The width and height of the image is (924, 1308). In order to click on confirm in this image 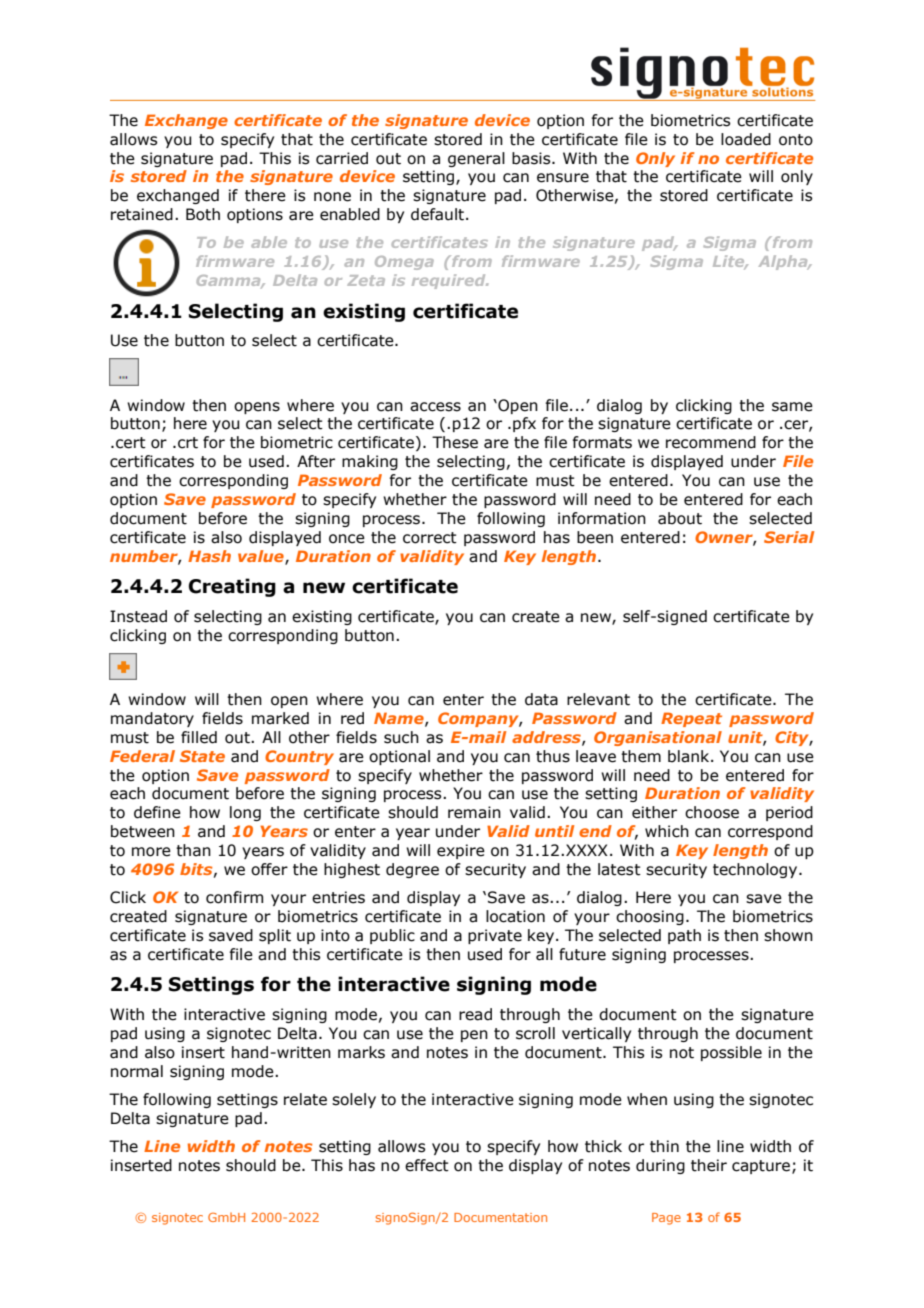, I will do `click(234, 897)`.
